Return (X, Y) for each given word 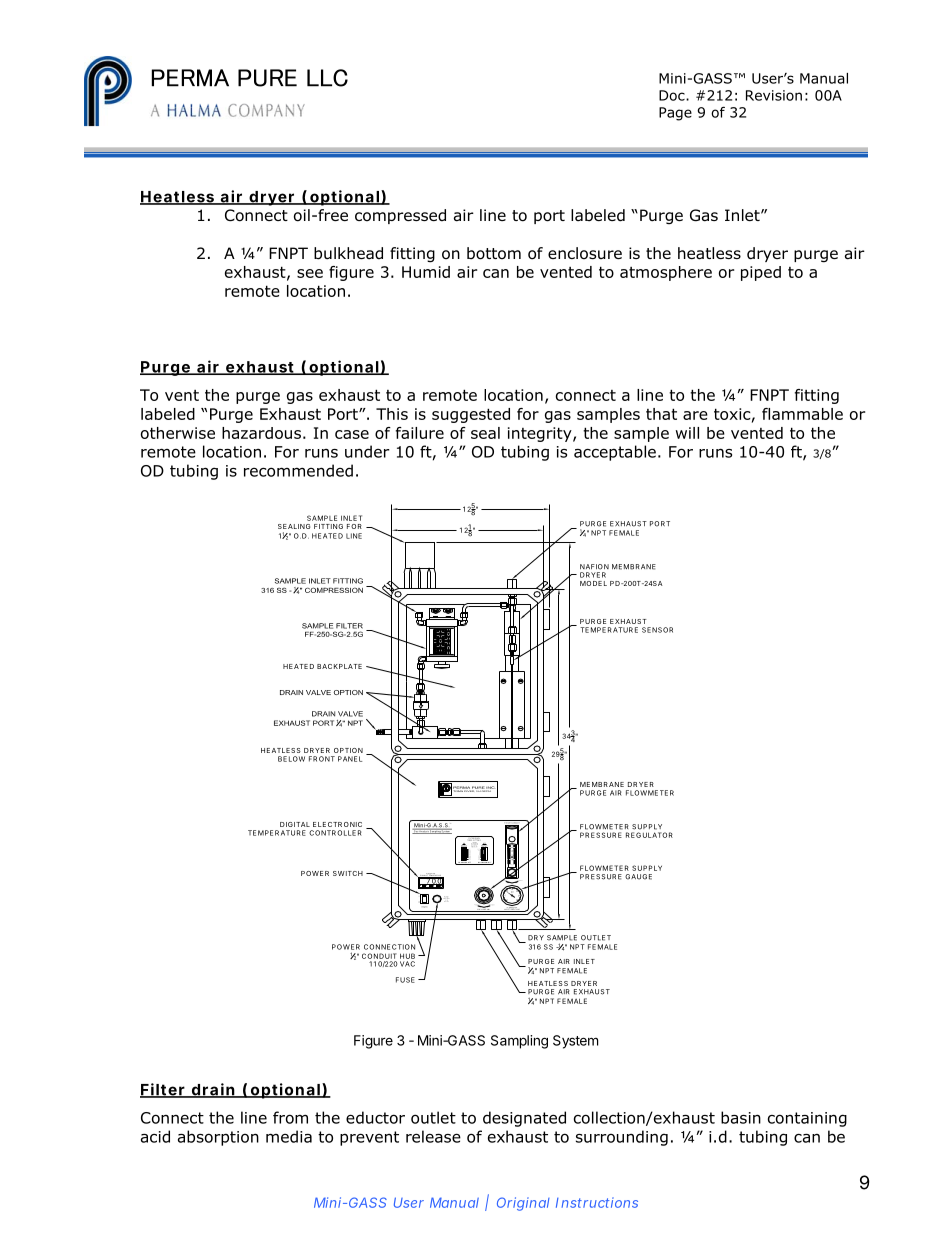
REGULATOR (649, 835)
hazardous (261, 433)
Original (523, 1204)
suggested (471, 415)
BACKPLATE (339, 666)
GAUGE (638, 877)
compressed (400, 216)
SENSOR (657, 630)
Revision (774, 95)
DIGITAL (295, 824)
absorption (218, 1138)
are (695, 415)
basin (741, 1117)
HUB (407, 956)
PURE (267, 78)
